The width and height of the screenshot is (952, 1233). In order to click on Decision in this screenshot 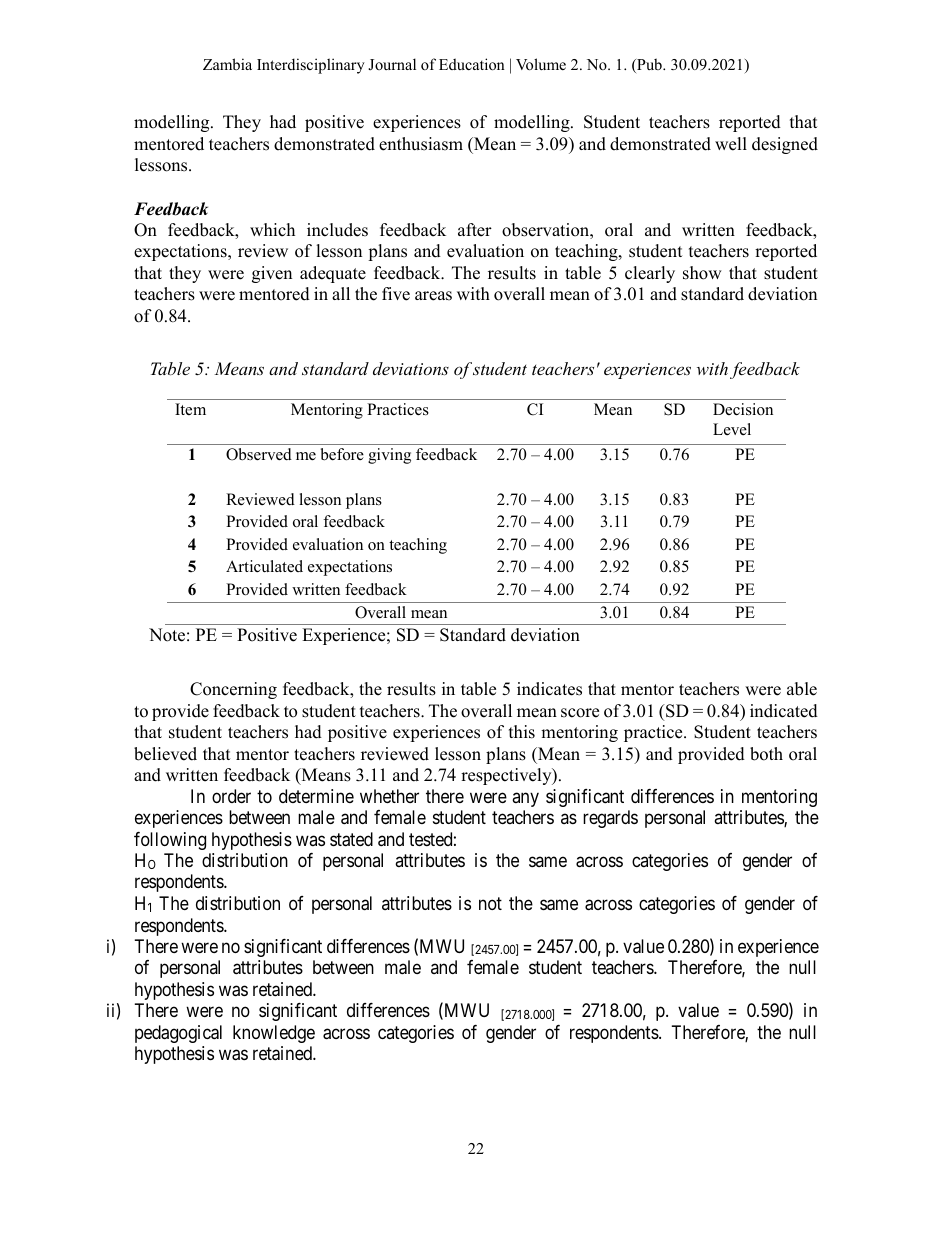, I will do `click(743, 409)`.
